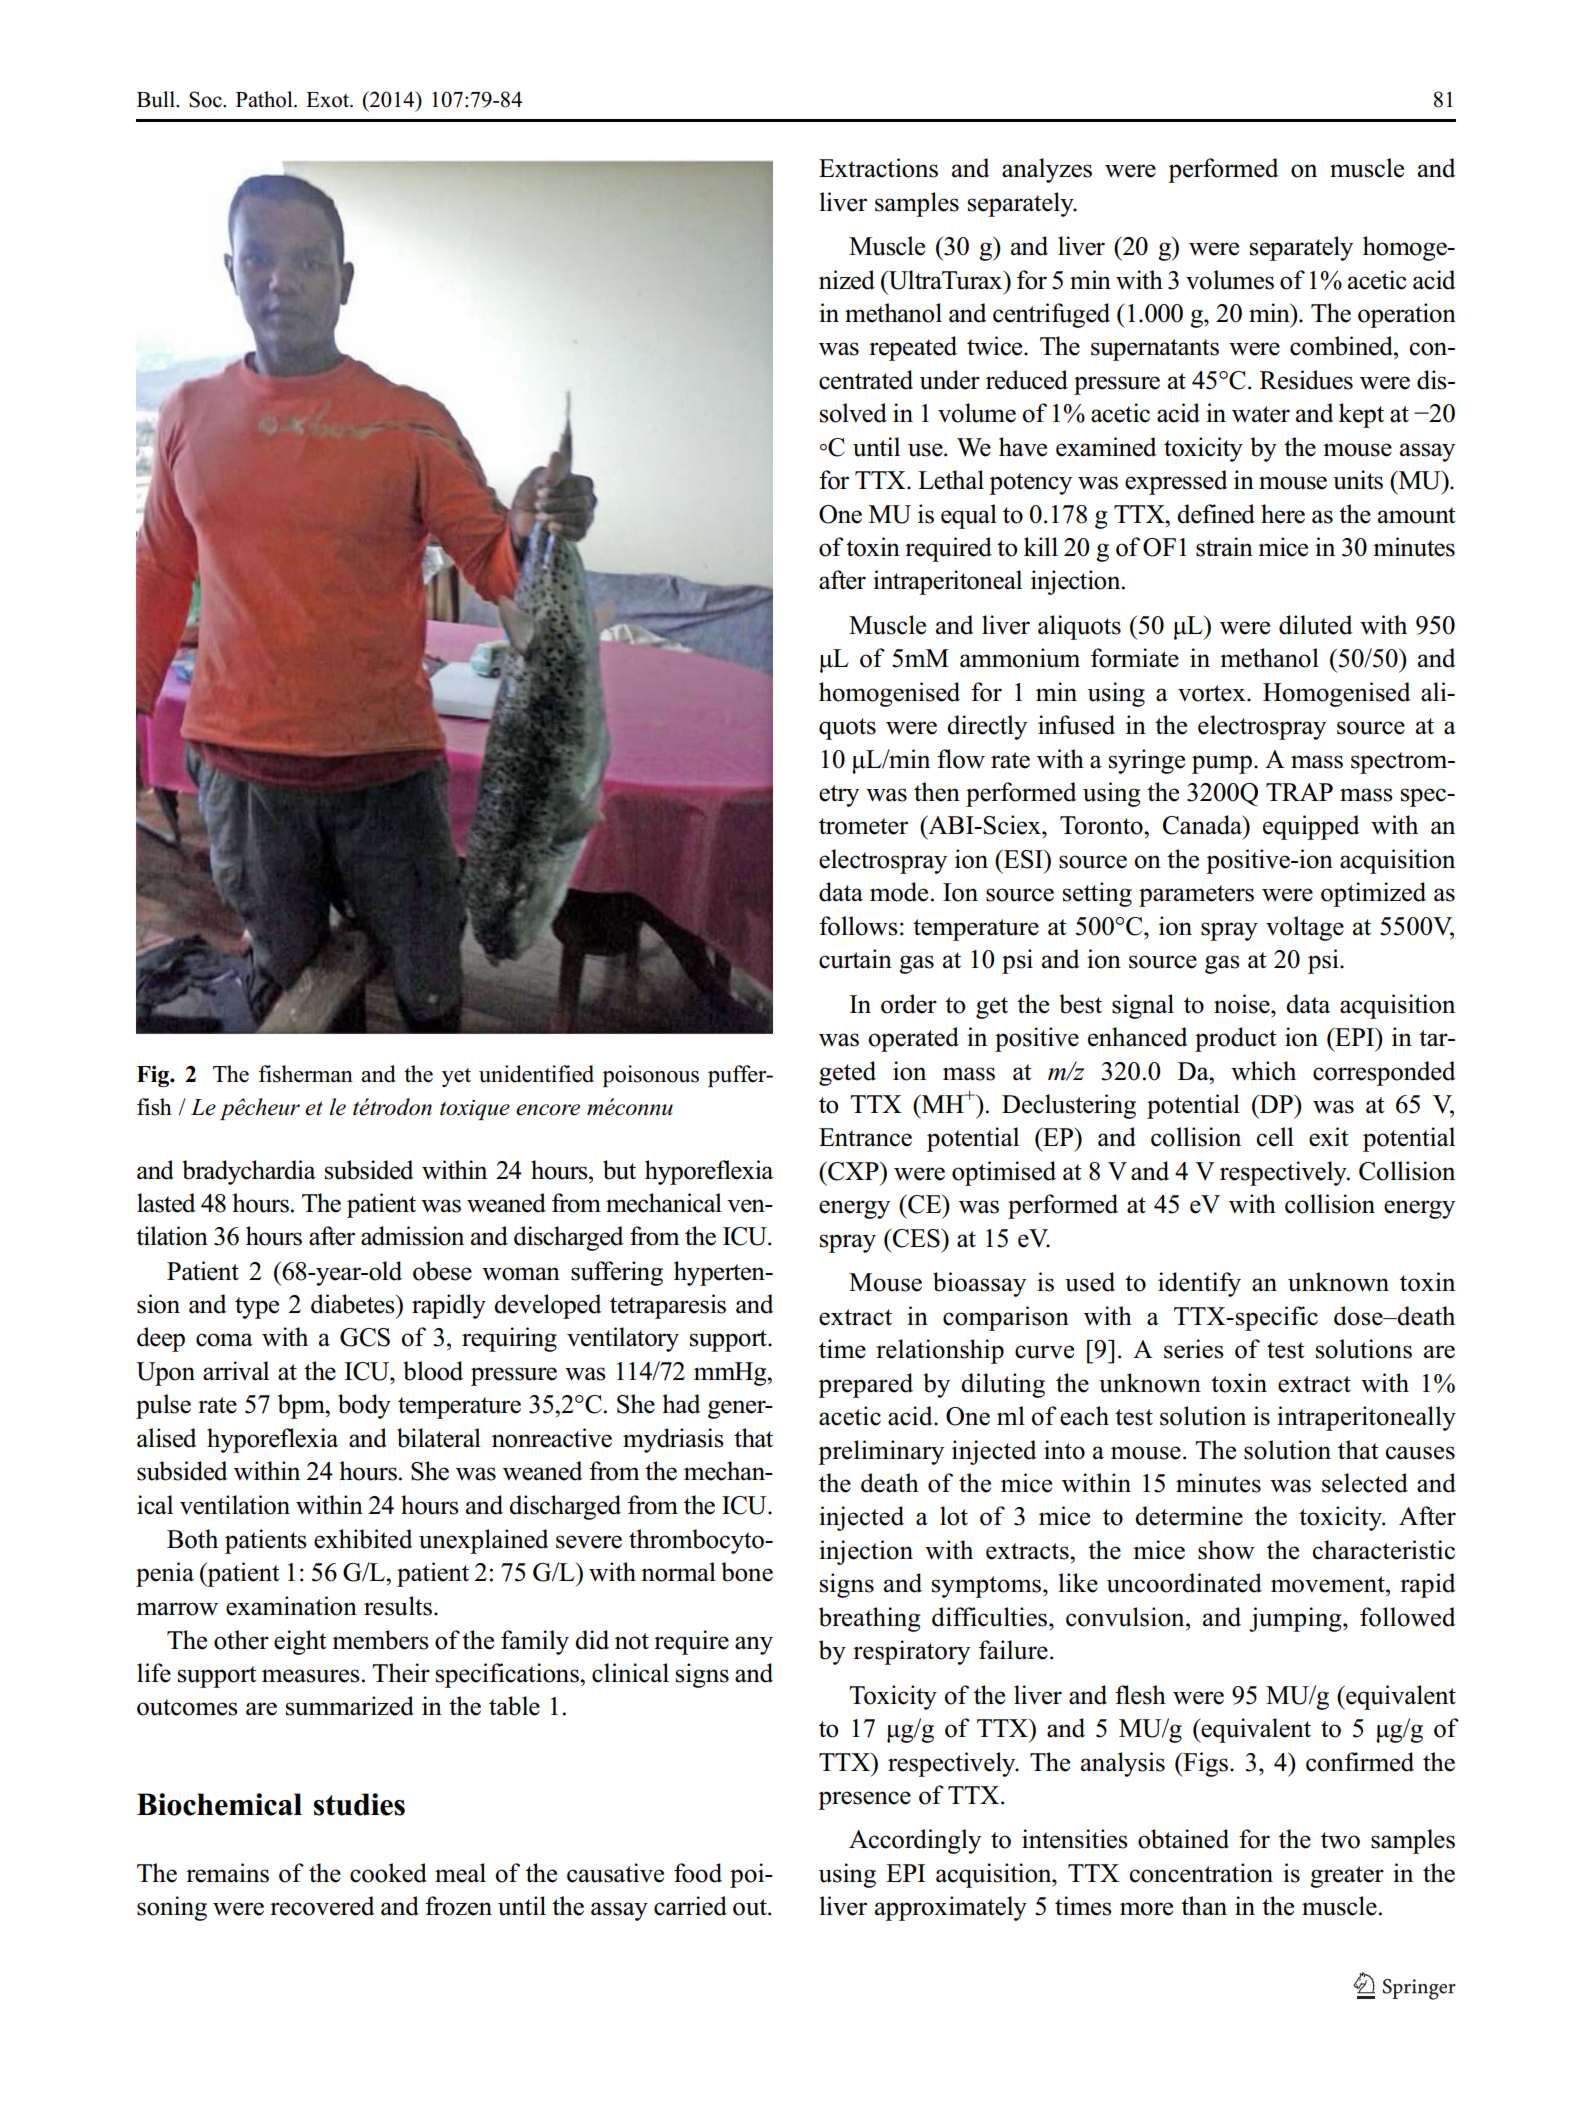  What do you see at coordinates (1047, 170) in the image?
I see `analyzes` at bounding box center [1047, 170].
